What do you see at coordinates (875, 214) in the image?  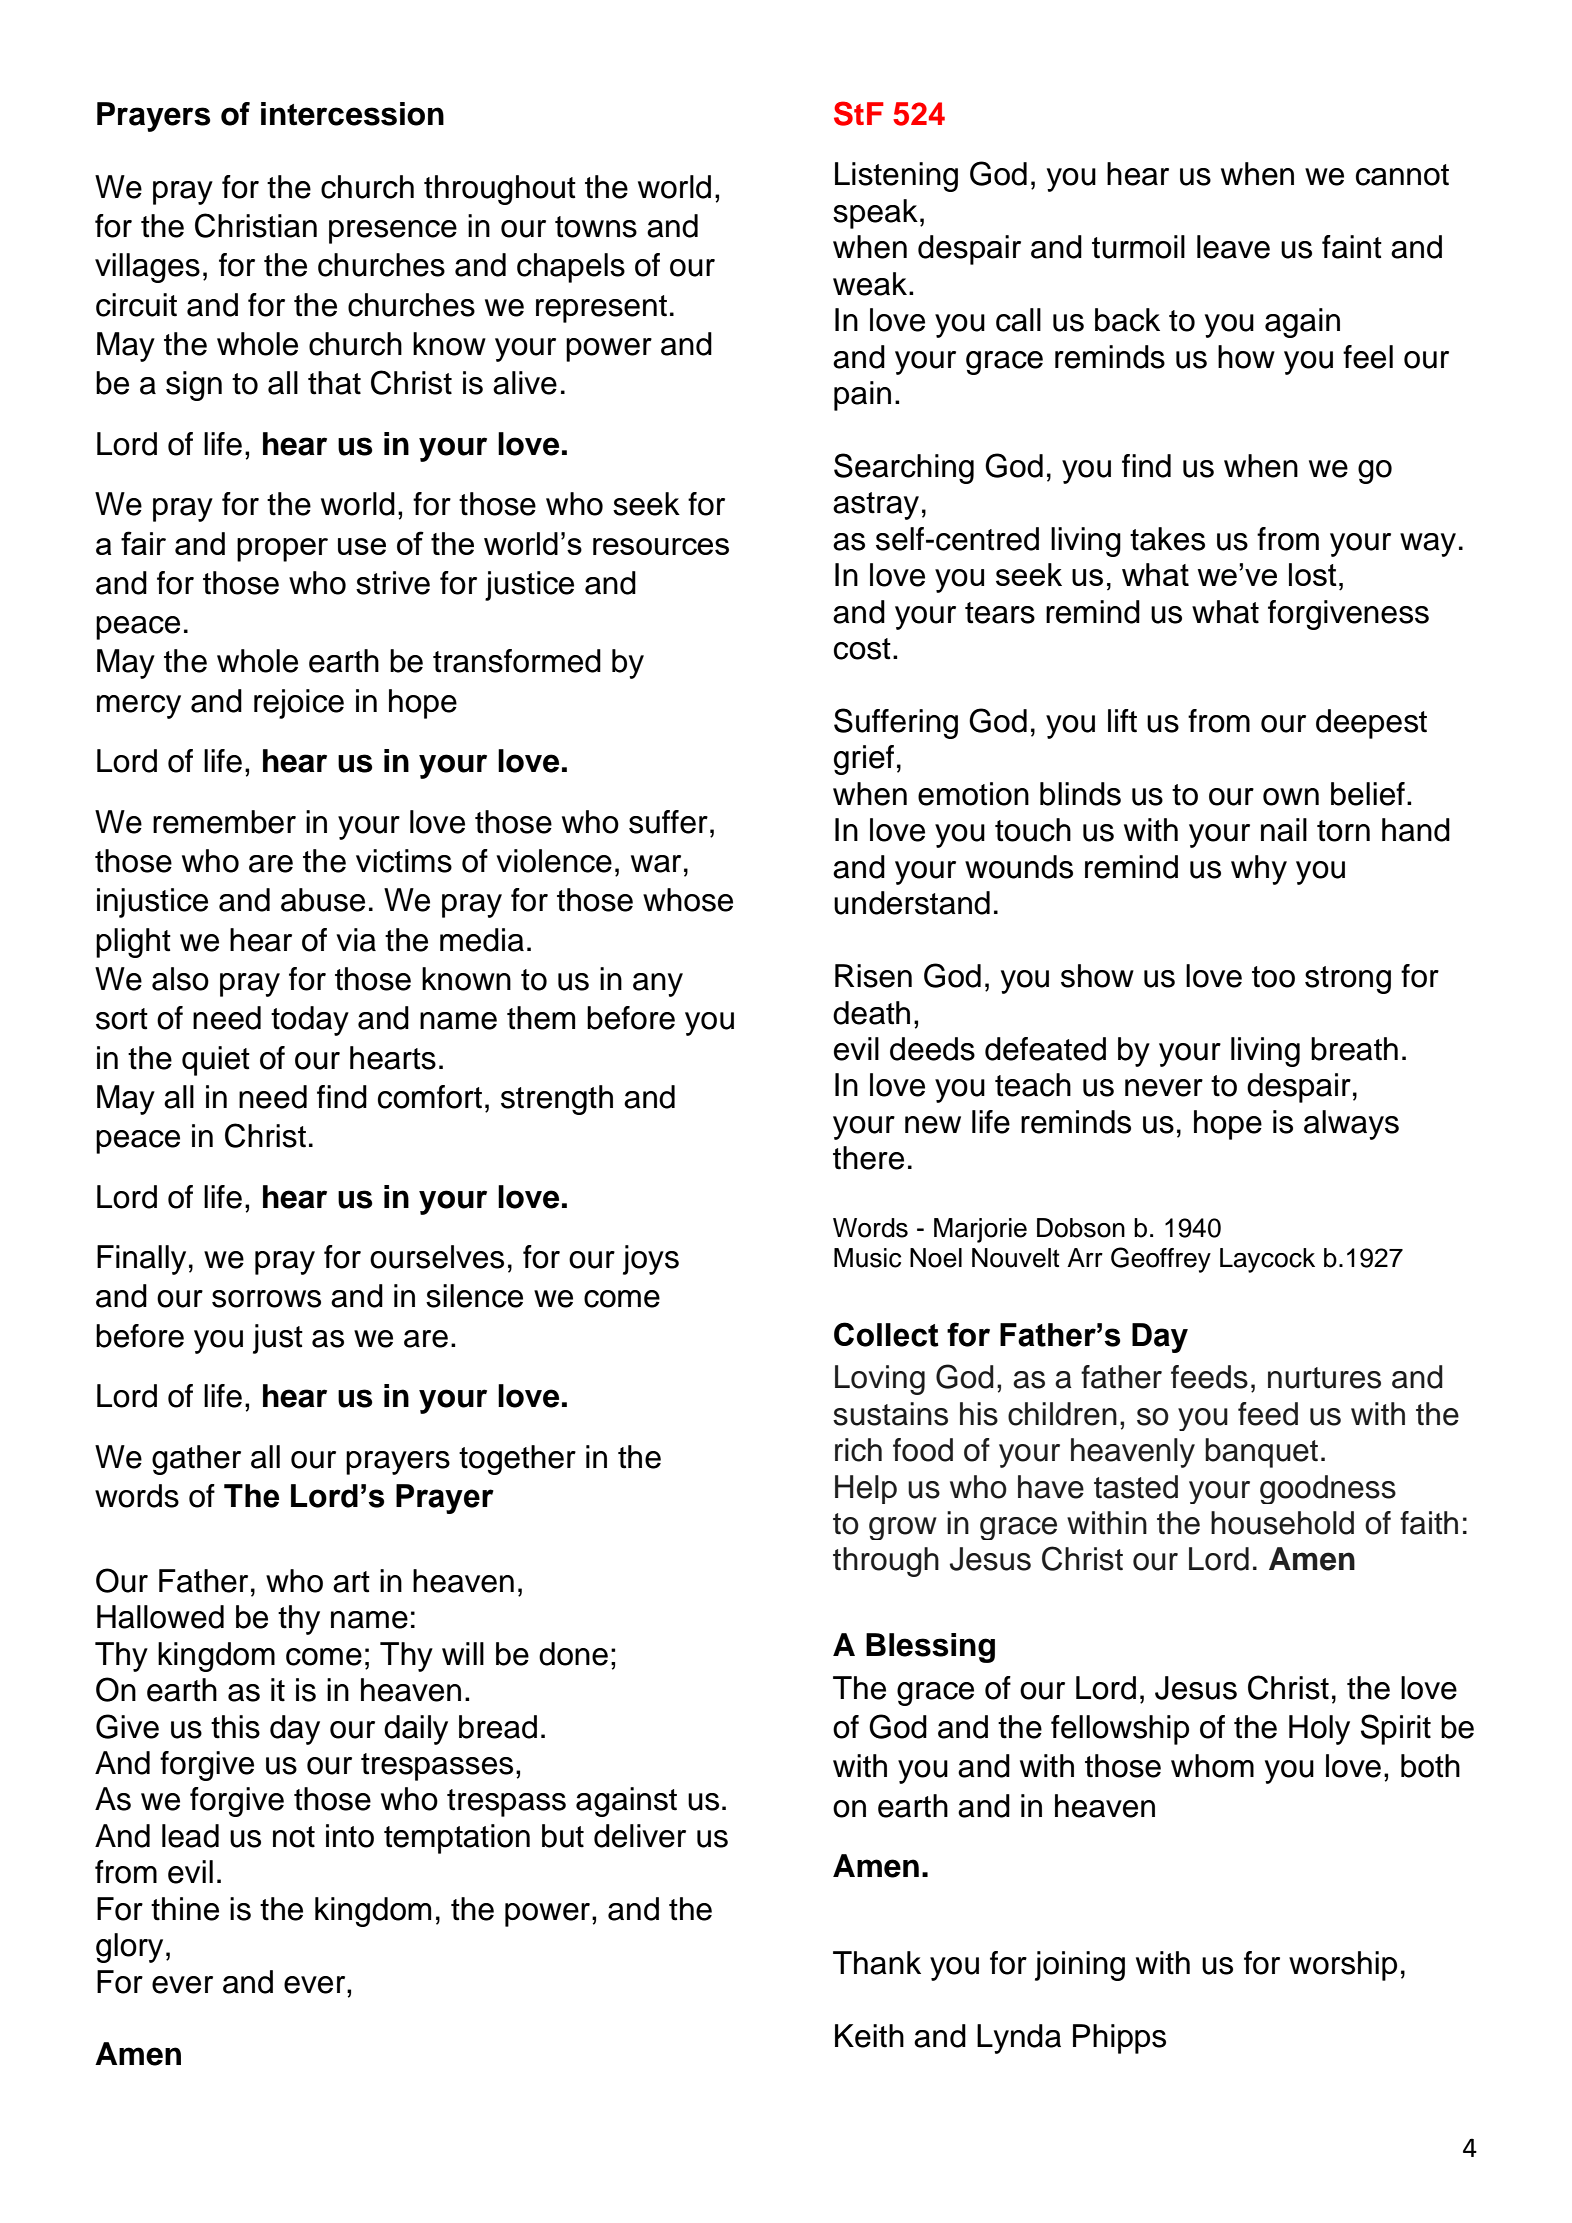 I see `speak` at bounding box center [875, 214].
